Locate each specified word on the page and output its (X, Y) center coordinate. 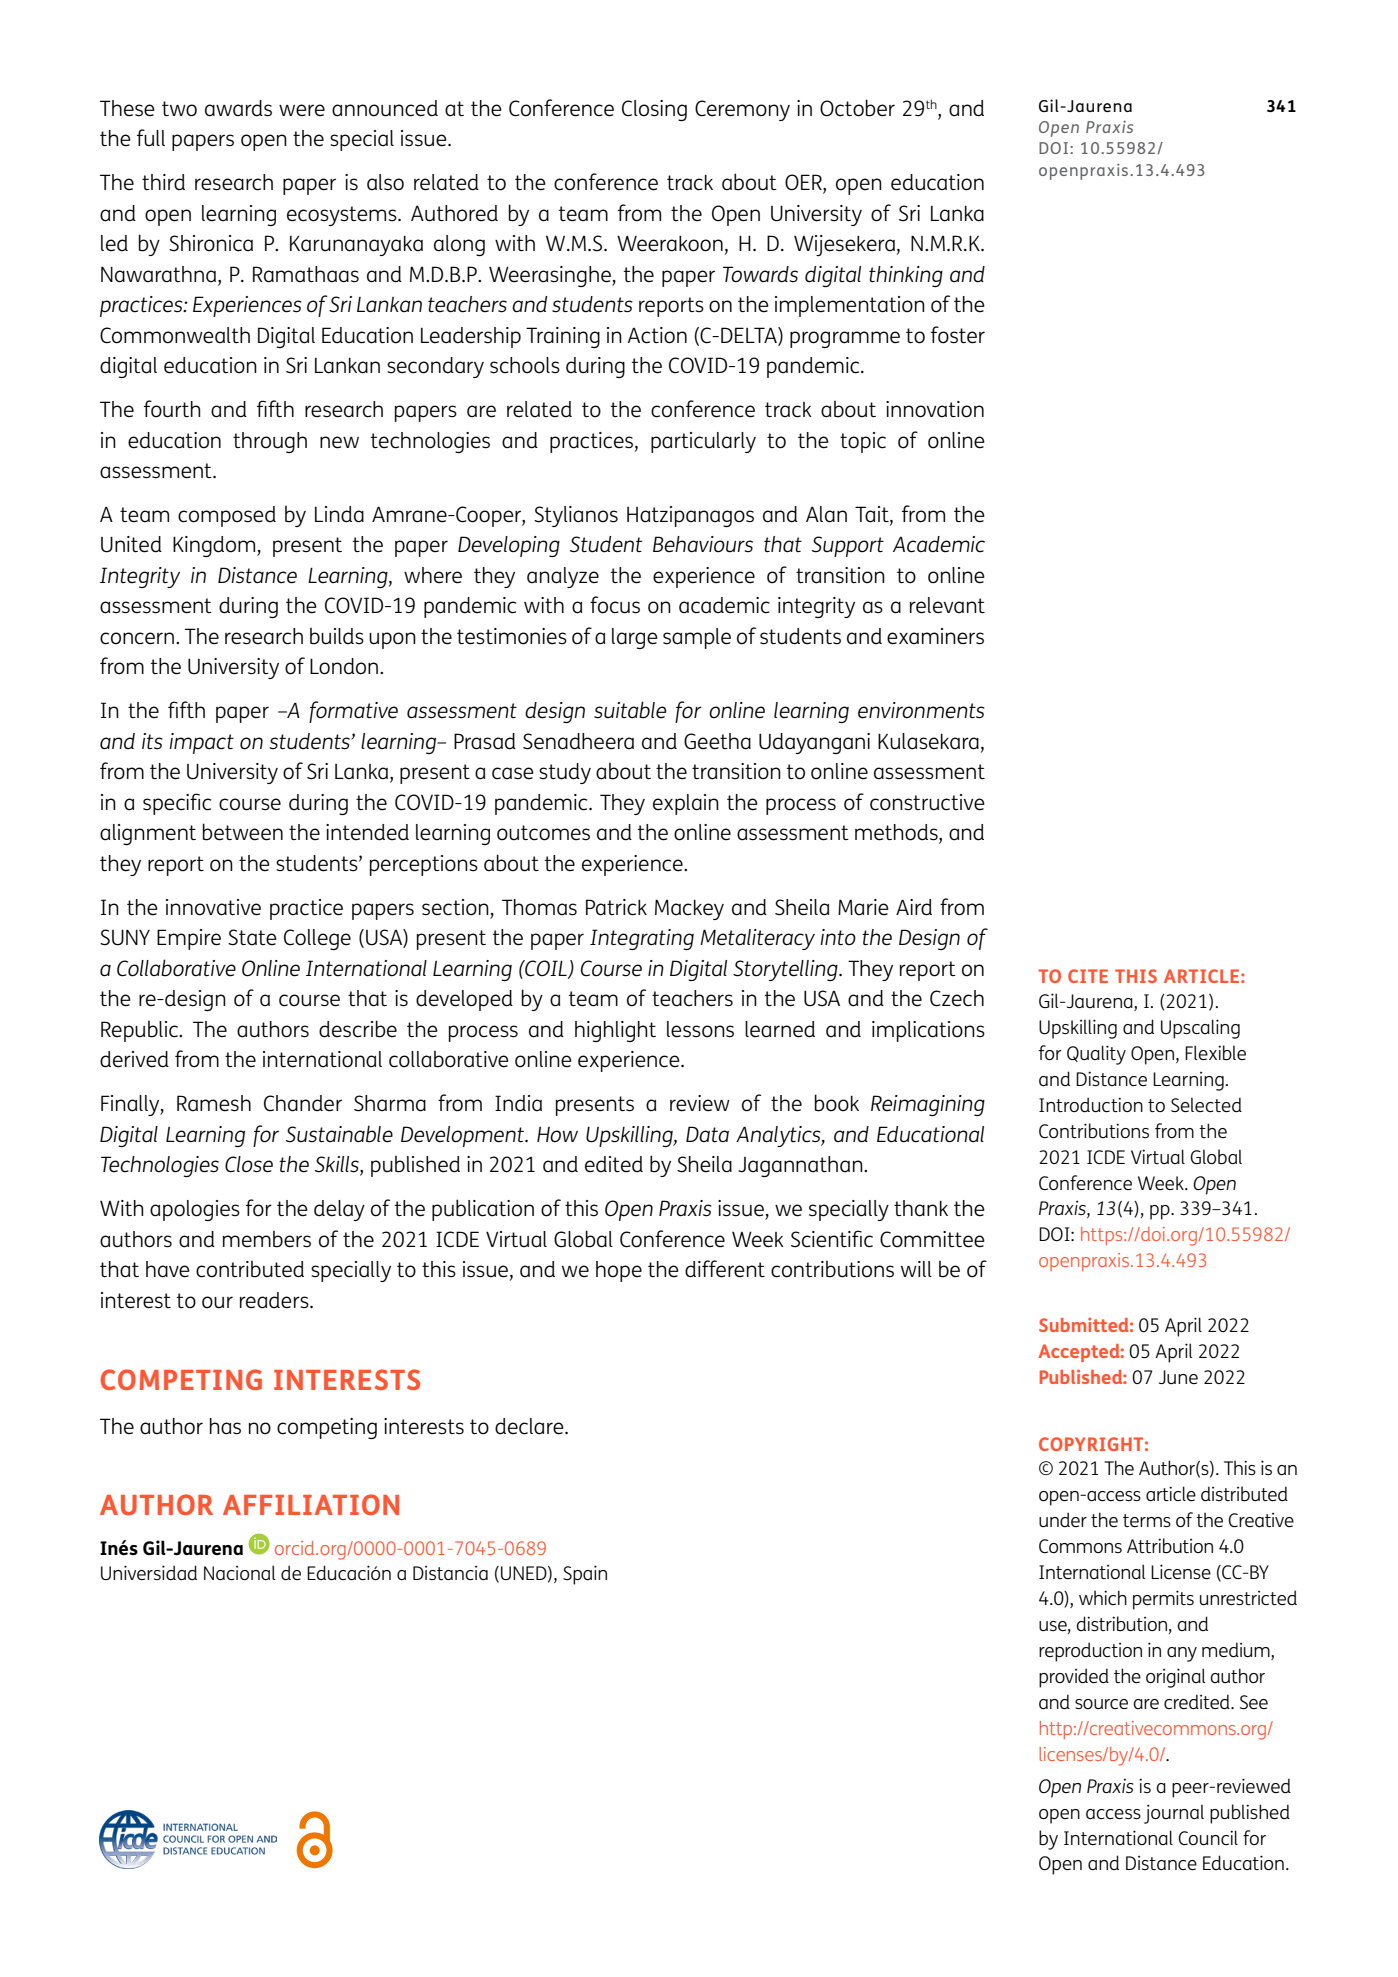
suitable (630, 710)
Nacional (239, 1572)
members (267, 1239)
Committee (932, 1239)
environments (921, 710)
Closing (654, 110)
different (725, 1269)
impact (201, 743)
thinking (906, 276)
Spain (585, 1575)
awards (238, 108)
